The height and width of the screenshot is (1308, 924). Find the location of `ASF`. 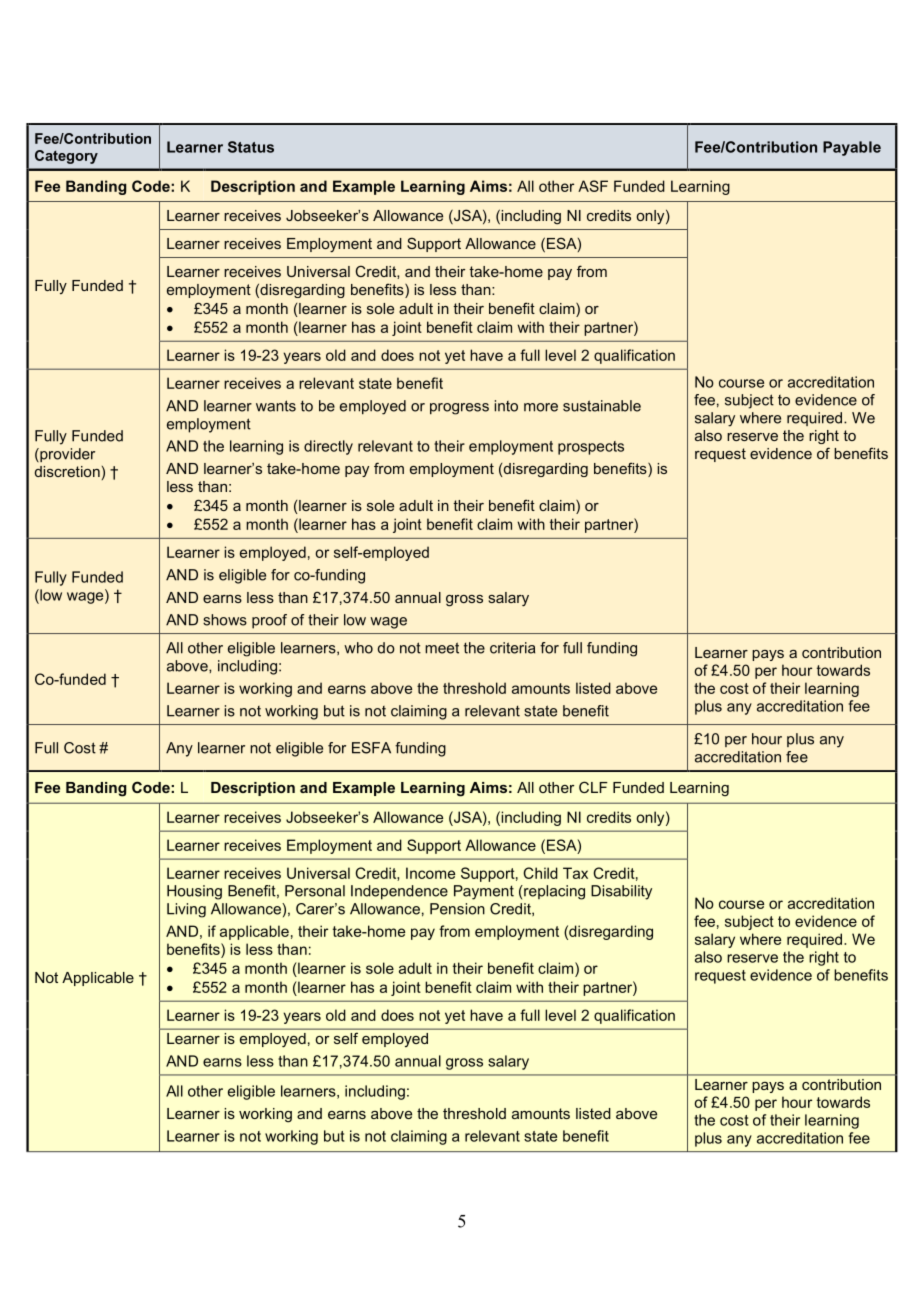

ASF is located at coordinates (593, 186).
